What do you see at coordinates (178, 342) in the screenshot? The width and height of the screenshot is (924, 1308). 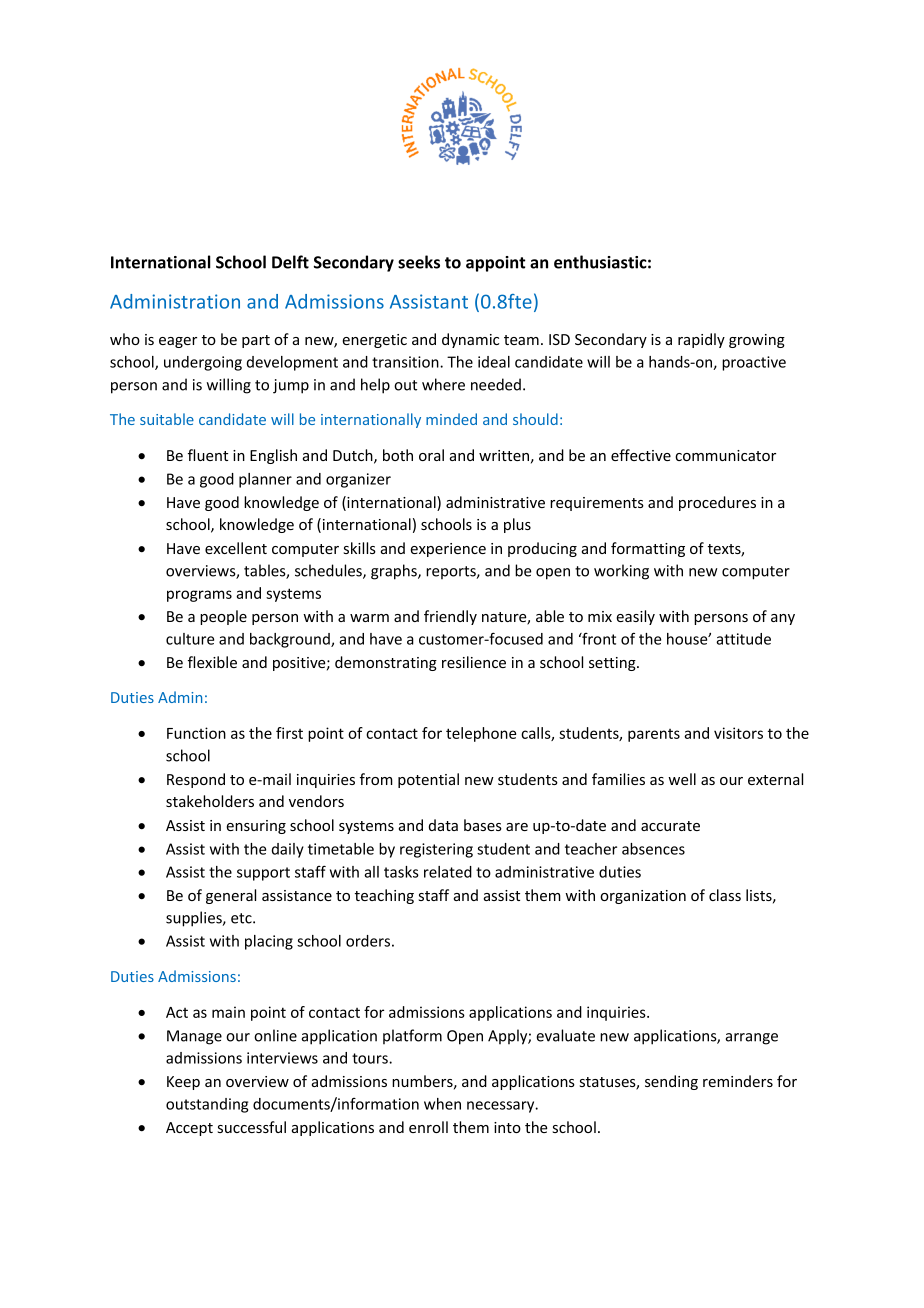 I see `eager` at bounding box center [178, 342].
